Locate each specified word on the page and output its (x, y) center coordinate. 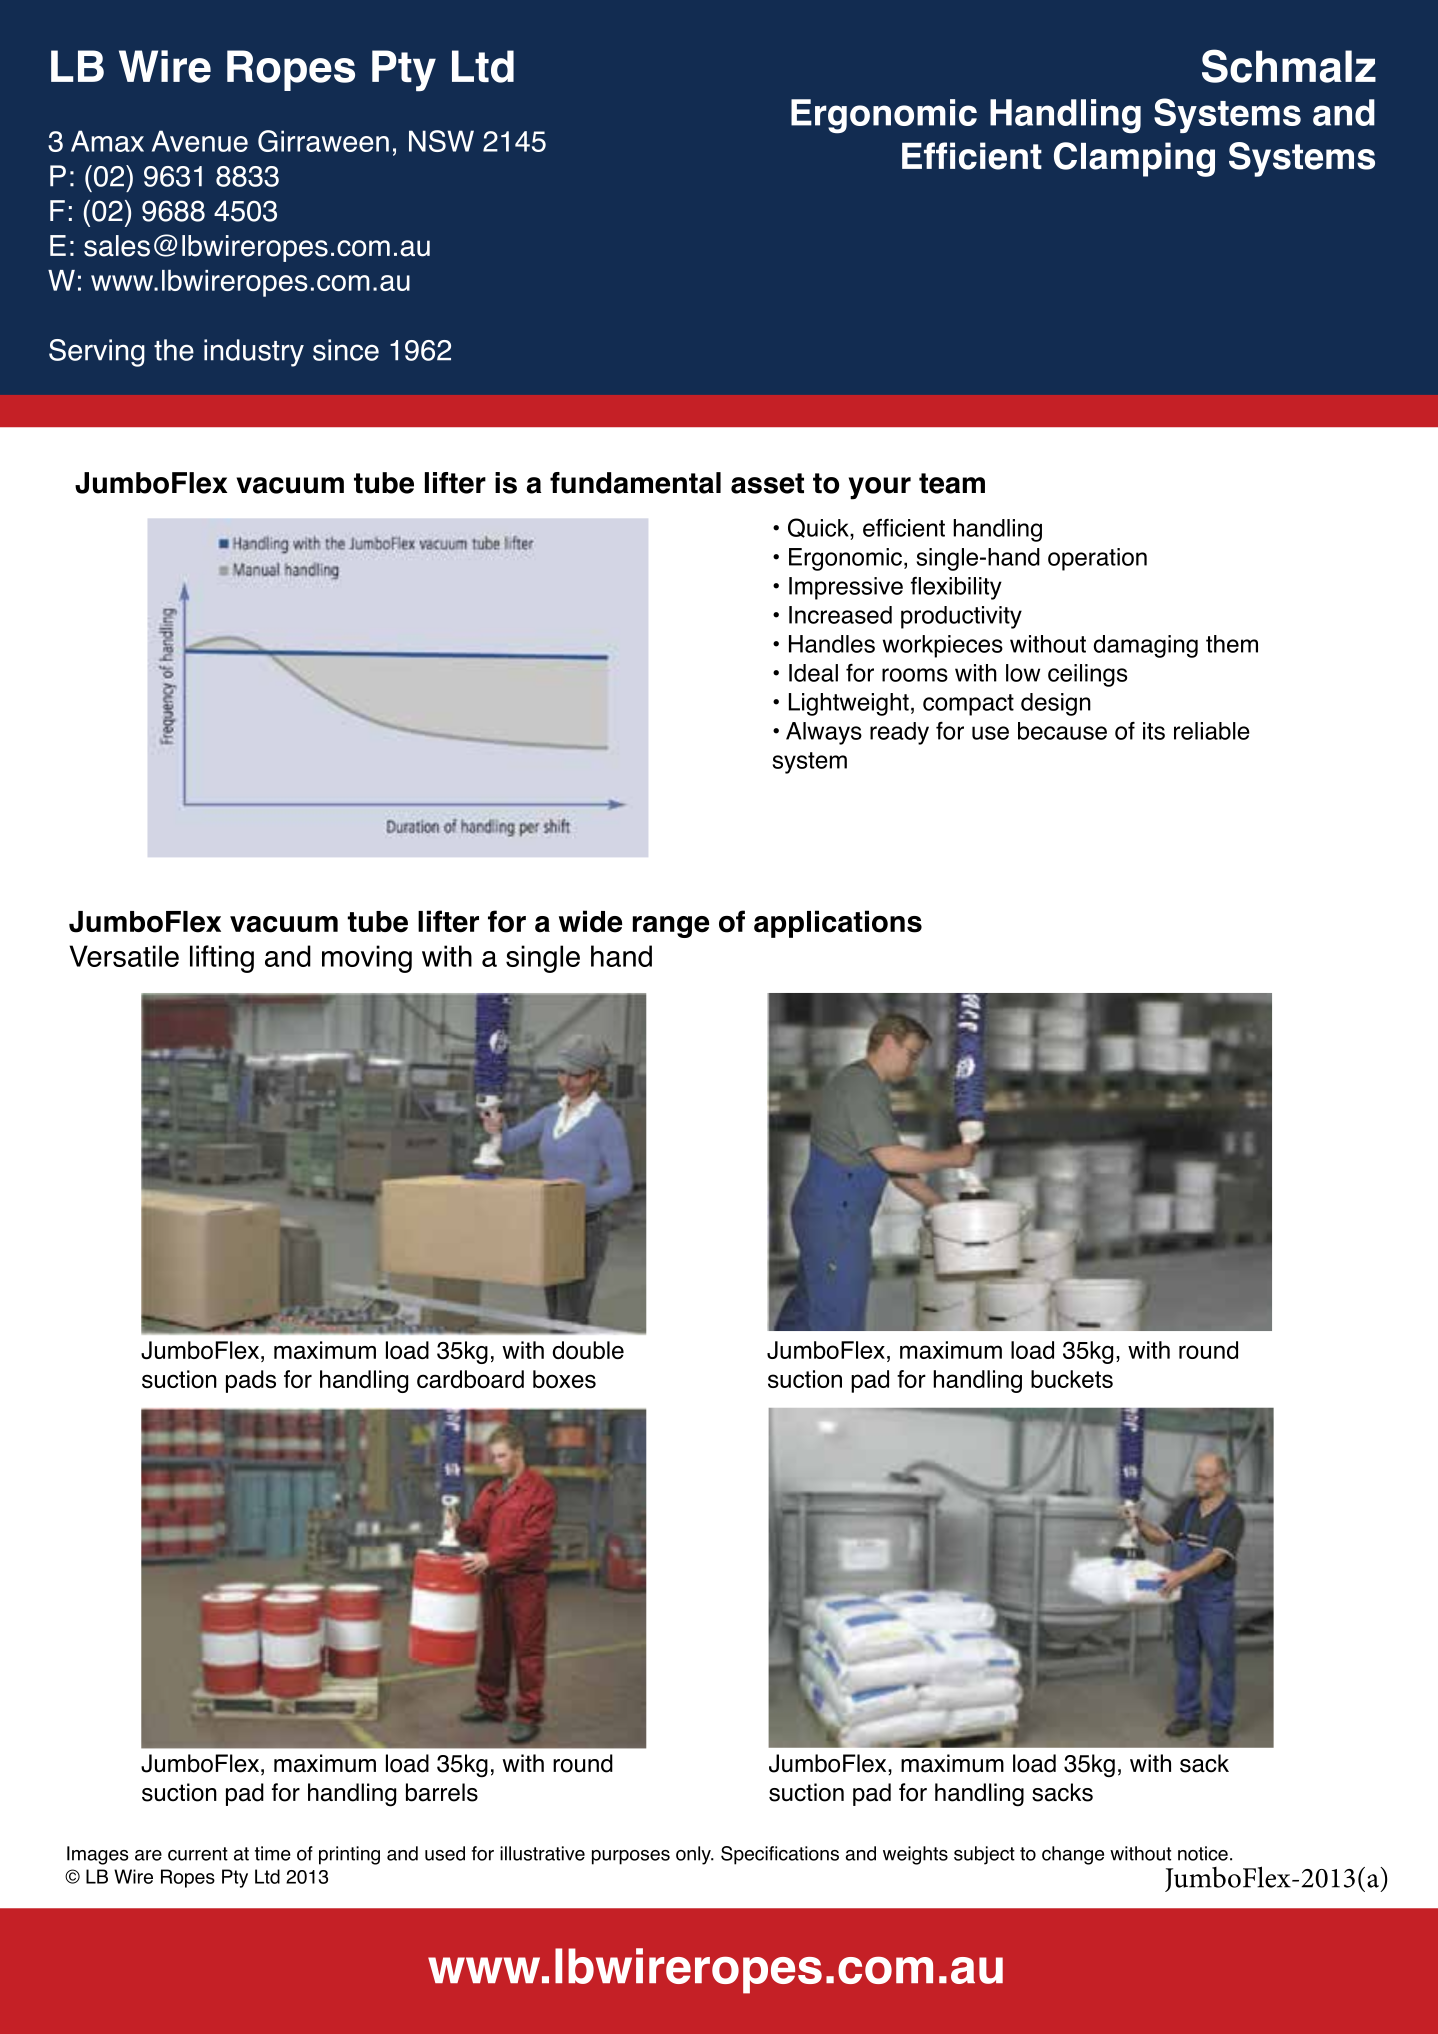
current (198, 1854)
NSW (441, 141)
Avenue (200, 141)
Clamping (1134, 159)
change (1073, 1855)
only (694, 1855)
